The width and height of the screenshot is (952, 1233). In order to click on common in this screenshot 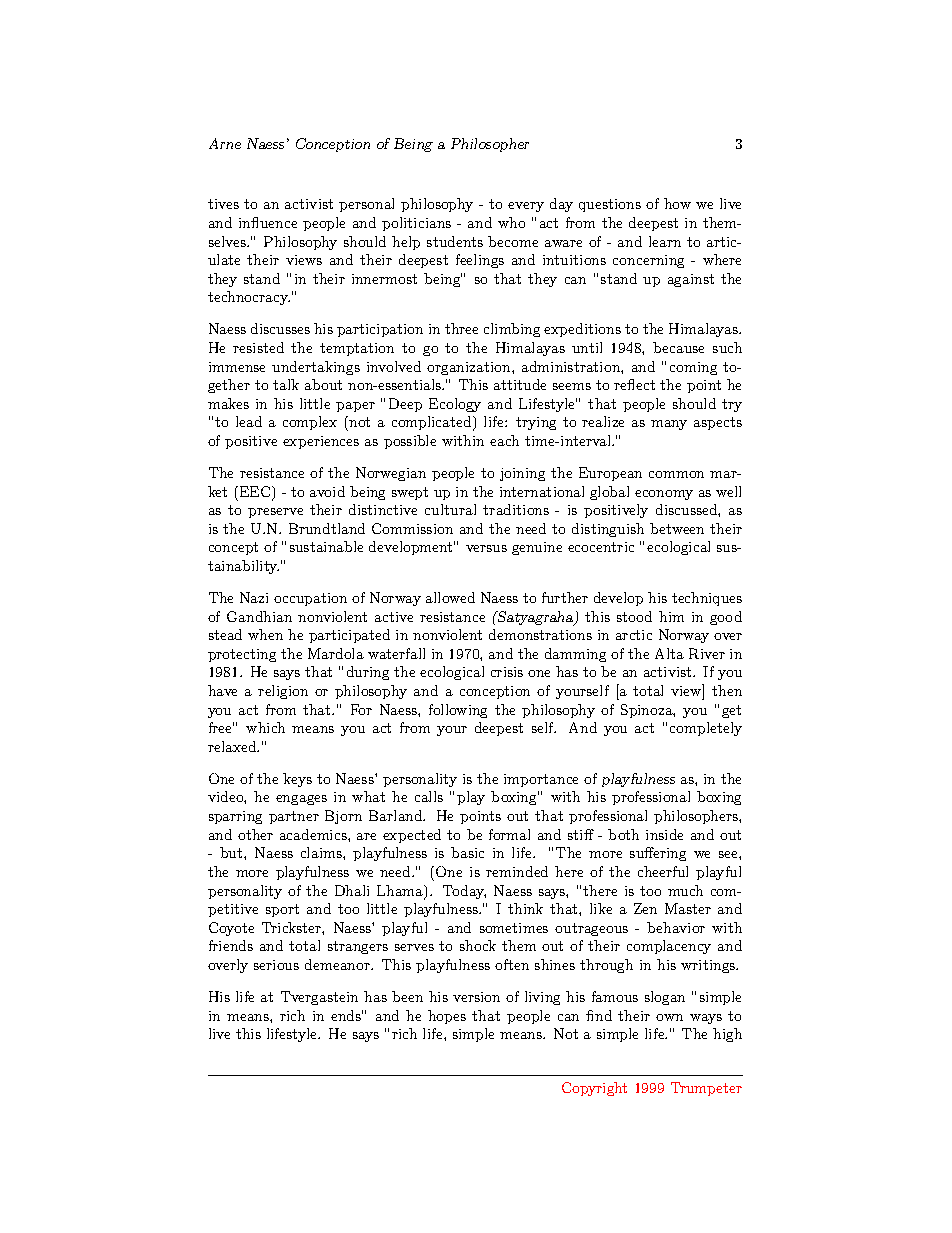, I will do `click(676, 474)`.
